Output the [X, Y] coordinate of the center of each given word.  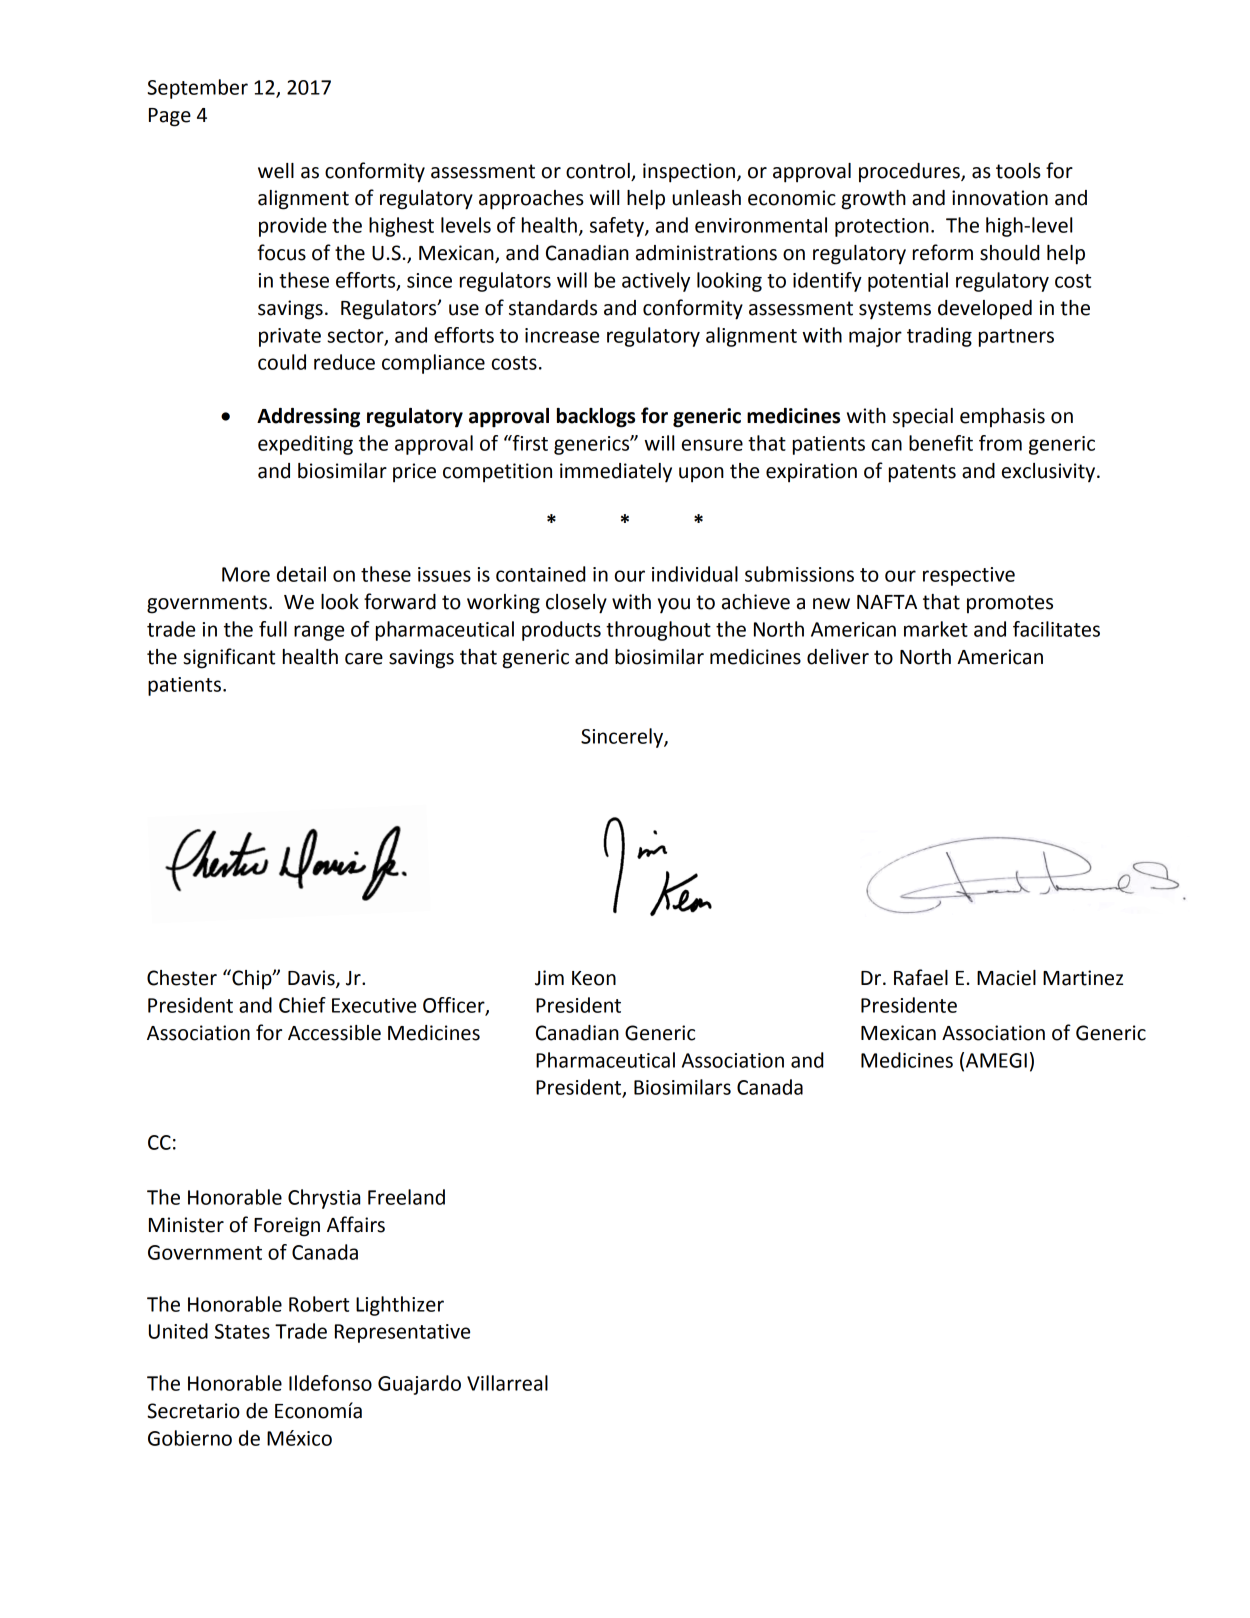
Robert [319, 1304]
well [276, 171]
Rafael [921, 977]
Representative [402, 1333]
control [598, 171]
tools [1018, 171]
